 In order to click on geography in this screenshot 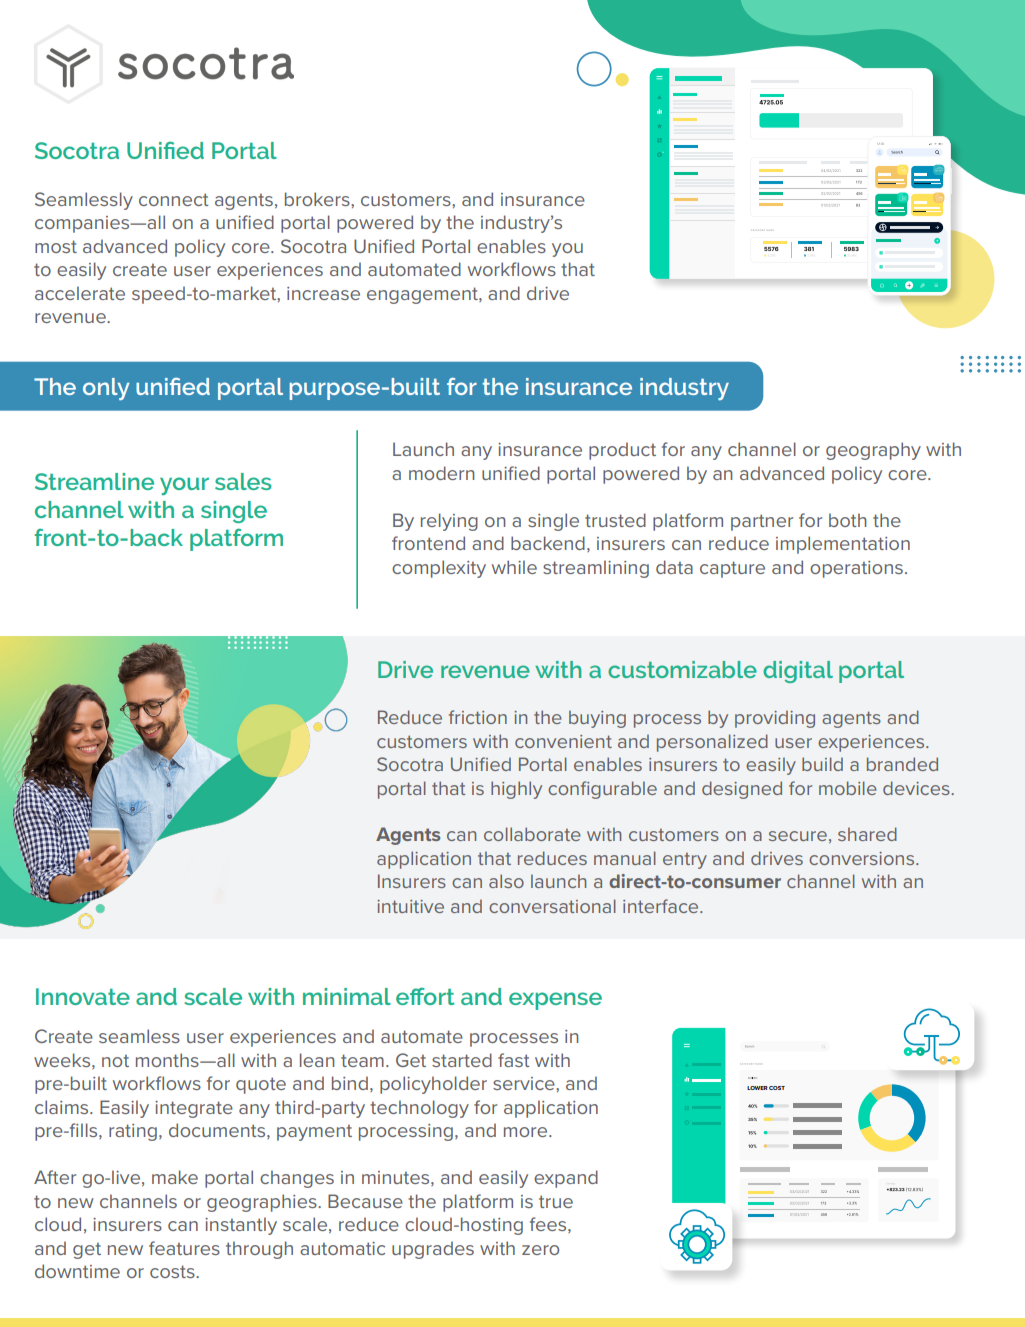, I will do `click(873, 451)`.
